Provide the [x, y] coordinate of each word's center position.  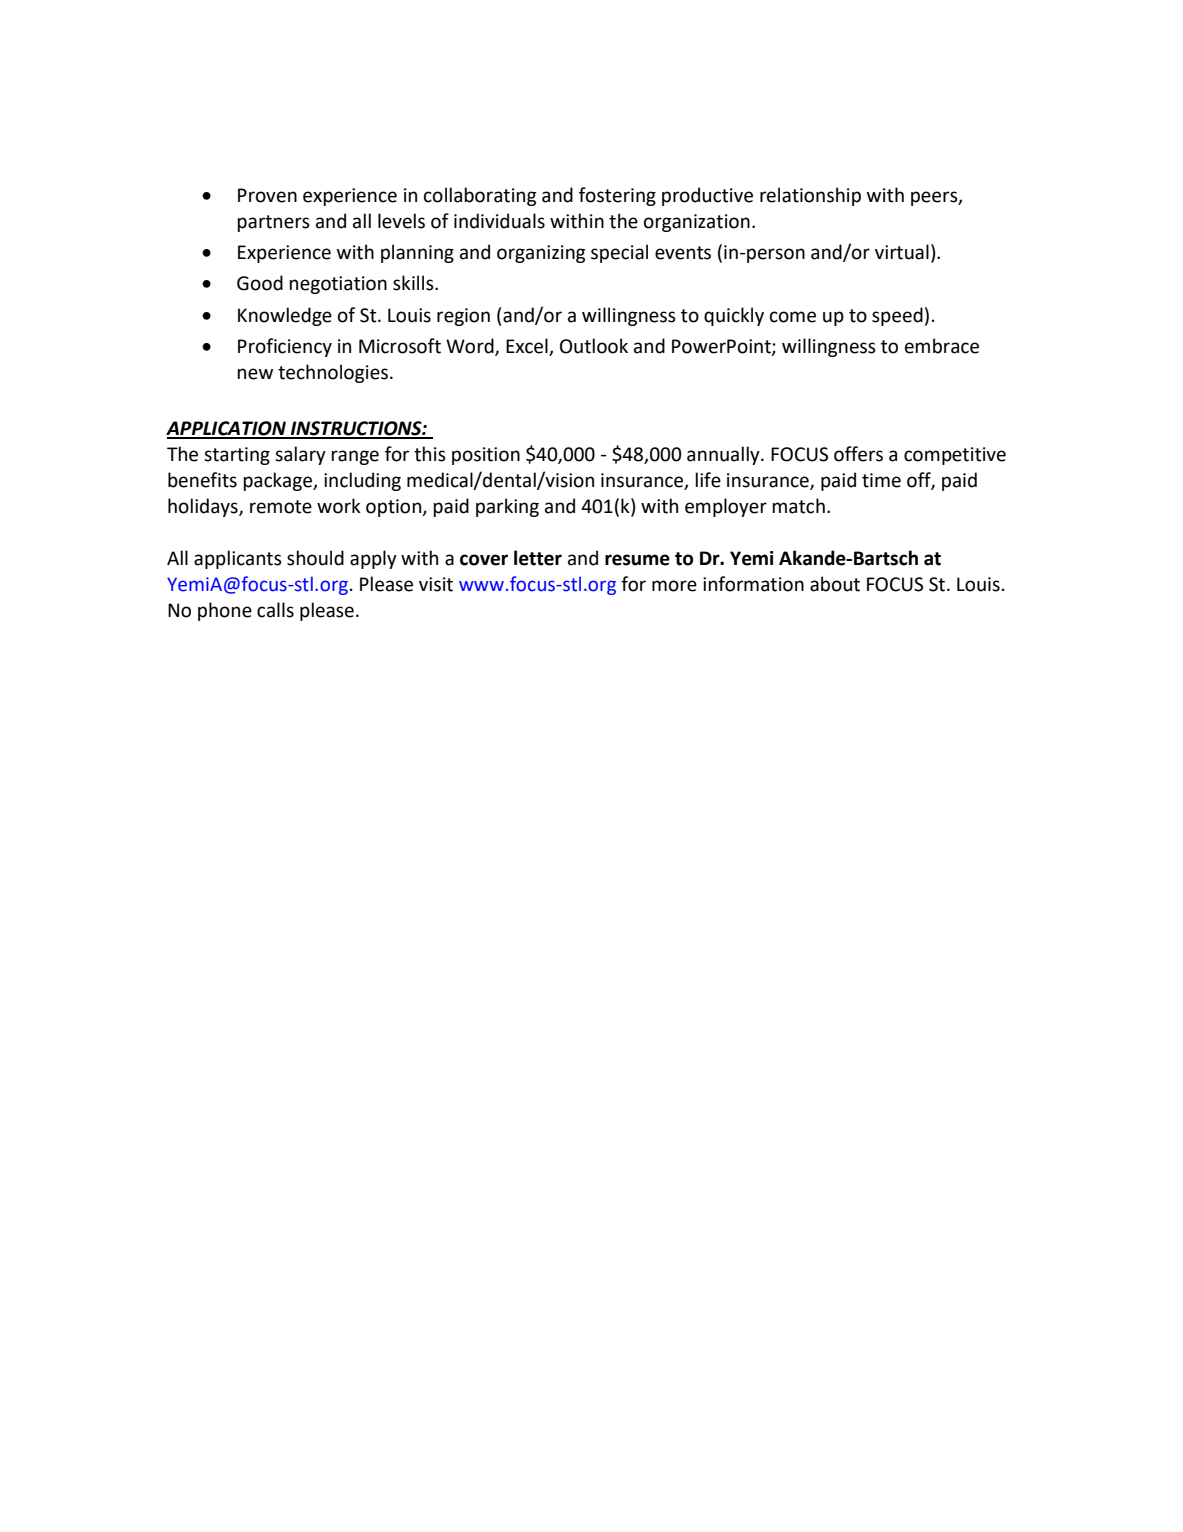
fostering [617, 196]
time [881, 480]
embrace [942, 346]
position [486, 456]
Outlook [594, 346]
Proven [267, 195]
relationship [810, 196]
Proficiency [285, 347]
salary [300, 455]
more [674, 586]
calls [275, 610]
